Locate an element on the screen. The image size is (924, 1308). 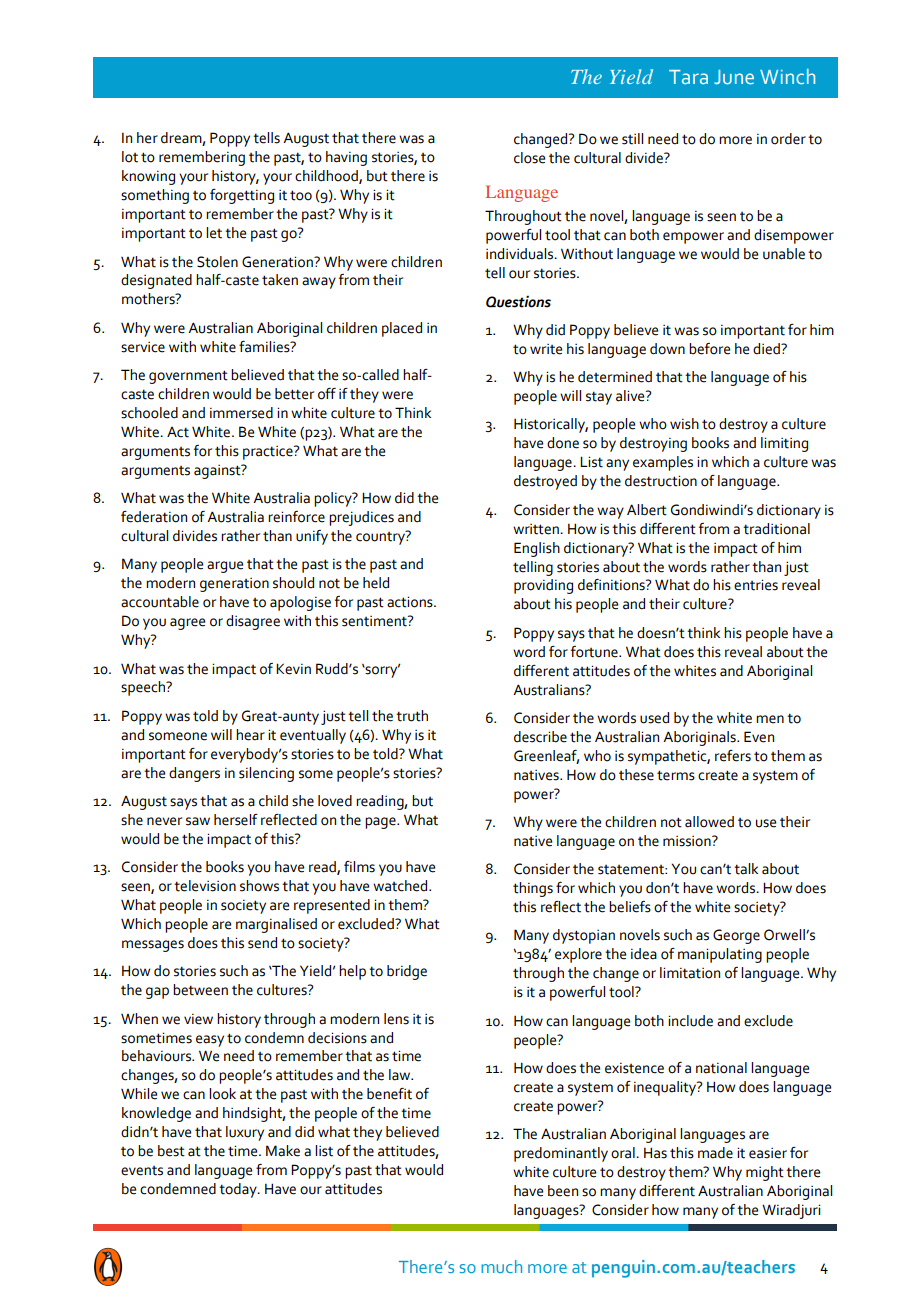
Tara is located at coordinates (688, 77).
